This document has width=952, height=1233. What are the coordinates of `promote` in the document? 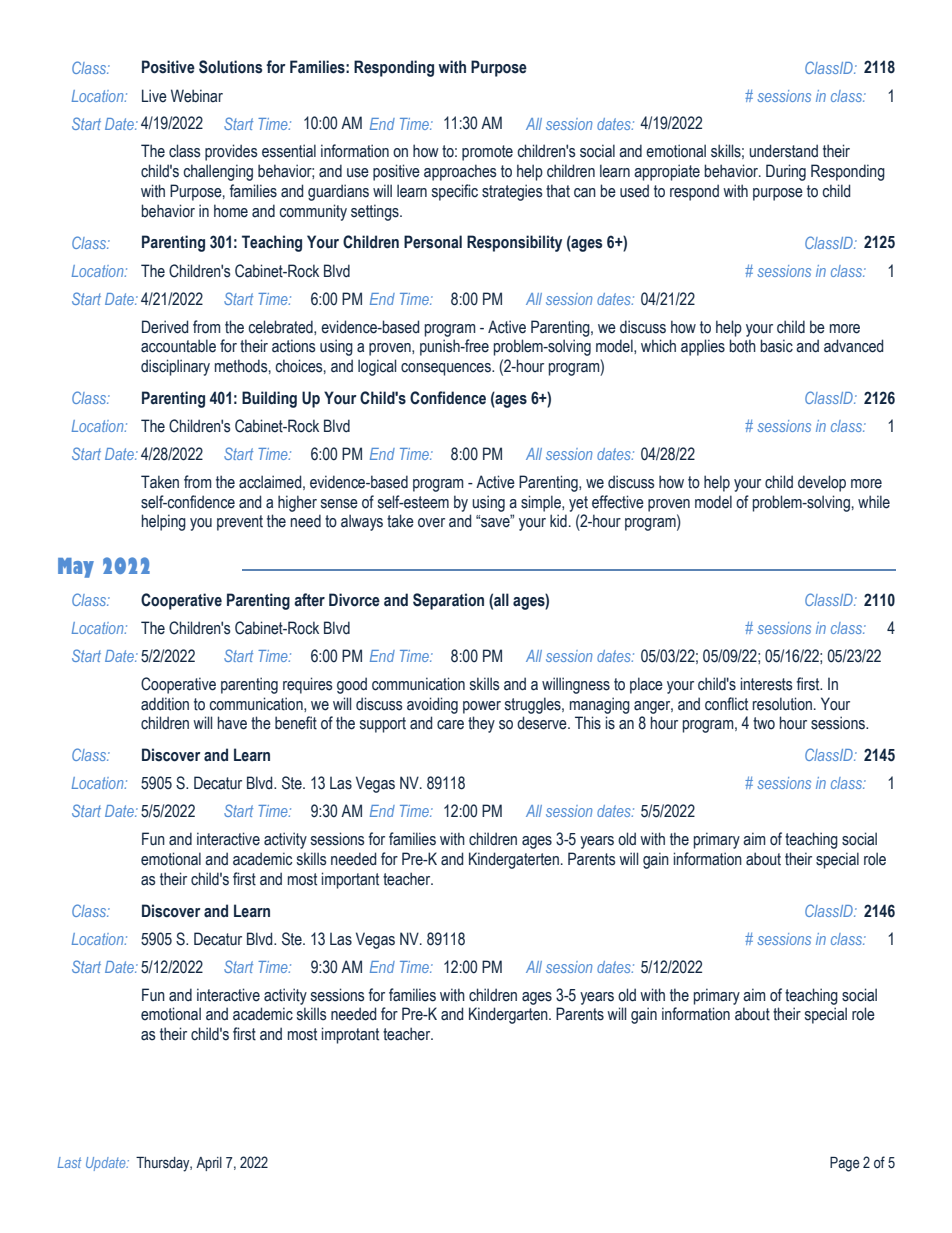 It's located at (487, 153).
